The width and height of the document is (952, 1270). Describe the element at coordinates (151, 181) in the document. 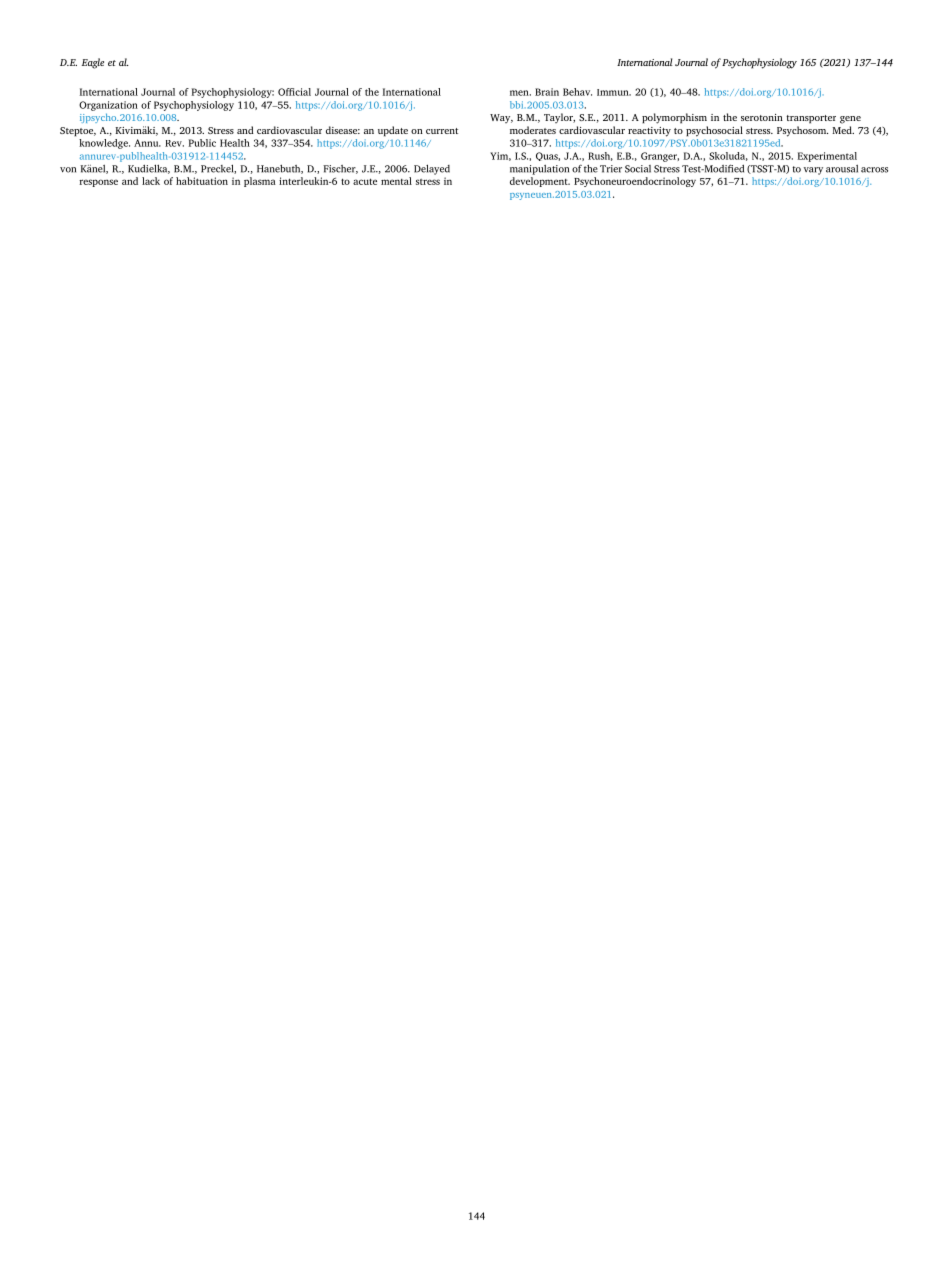

I see `lack` at that location.
